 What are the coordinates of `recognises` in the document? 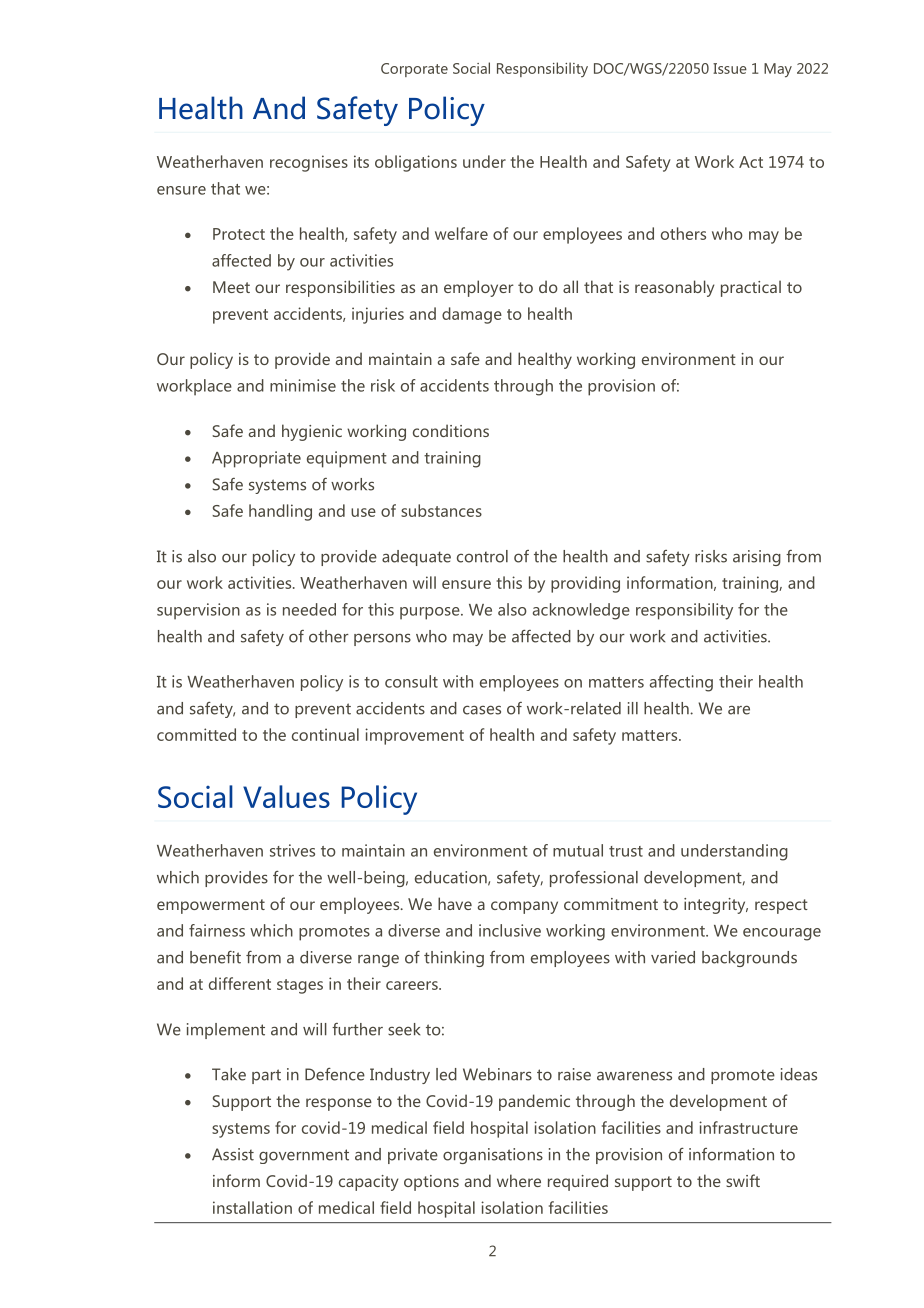 It's located at (309, 163).
